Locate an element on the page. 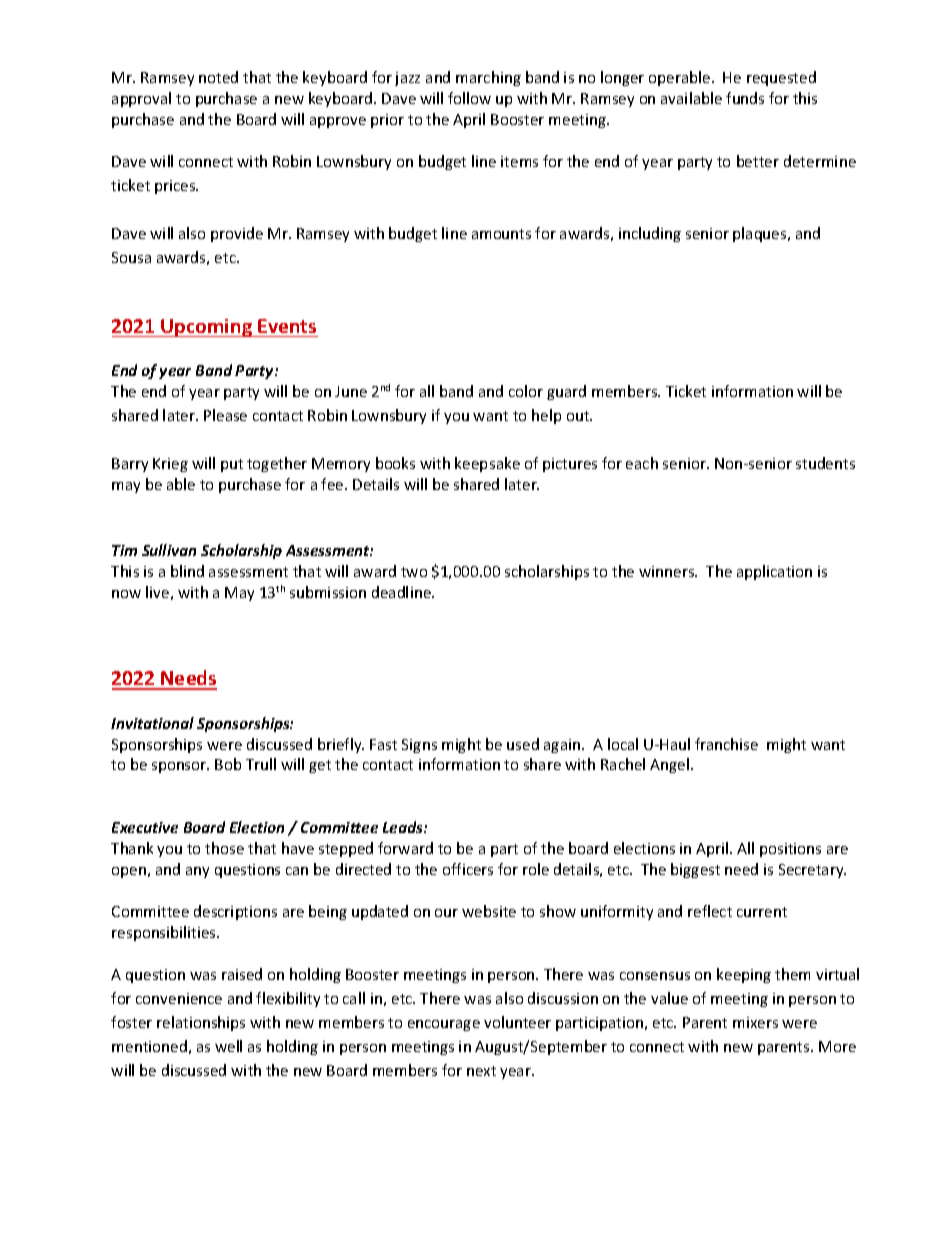 The image size is (952, 1233). plaques is located at coordinates (761, 234).
